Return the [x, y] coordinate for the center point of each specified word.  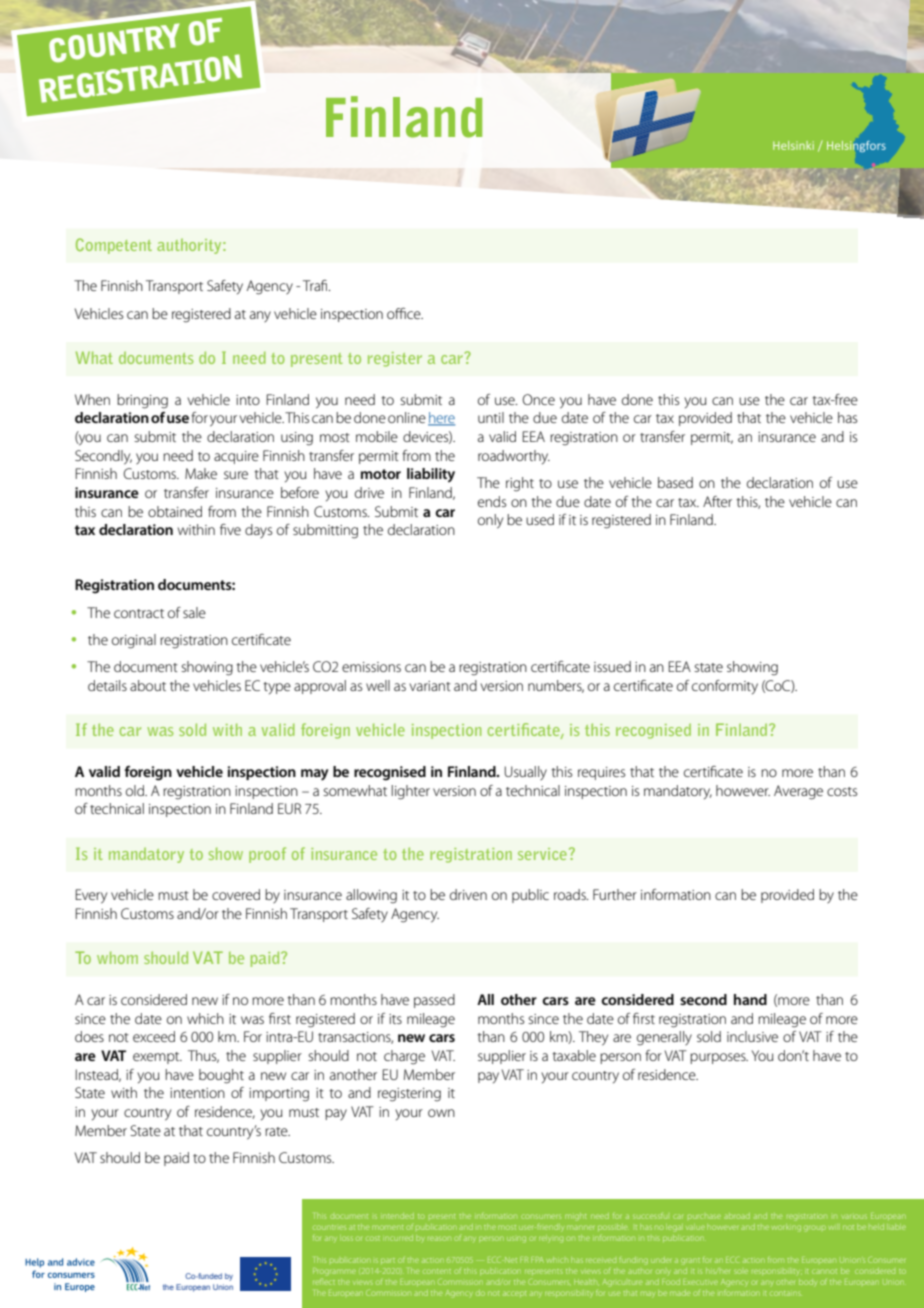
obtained [175, 511]
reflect [324, 1281]
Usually [526, 773]
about [148, 685]
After [717, 501]
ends [492, 501]
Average [798, 792]
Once [539, 399]
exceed [154, 1036]
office [405, 313]
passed [434, 1001]
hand [750, 999]
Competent [114, 246]
